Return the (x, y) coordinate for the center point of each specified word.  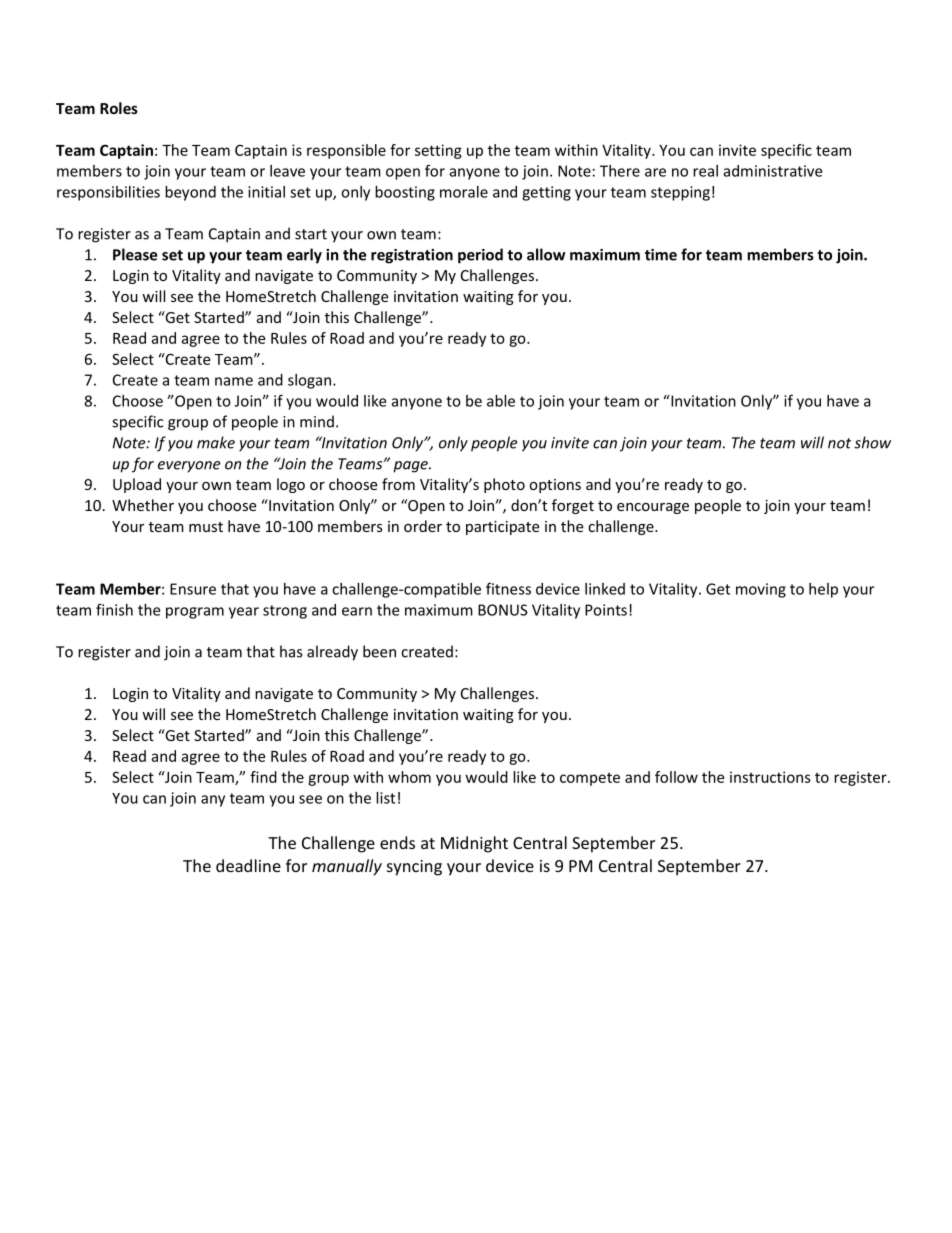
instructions (770, 777)
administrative (773, 171)
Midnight (474, 844)
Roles (119, 108)
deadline (248, 865)
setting (438, 151)
